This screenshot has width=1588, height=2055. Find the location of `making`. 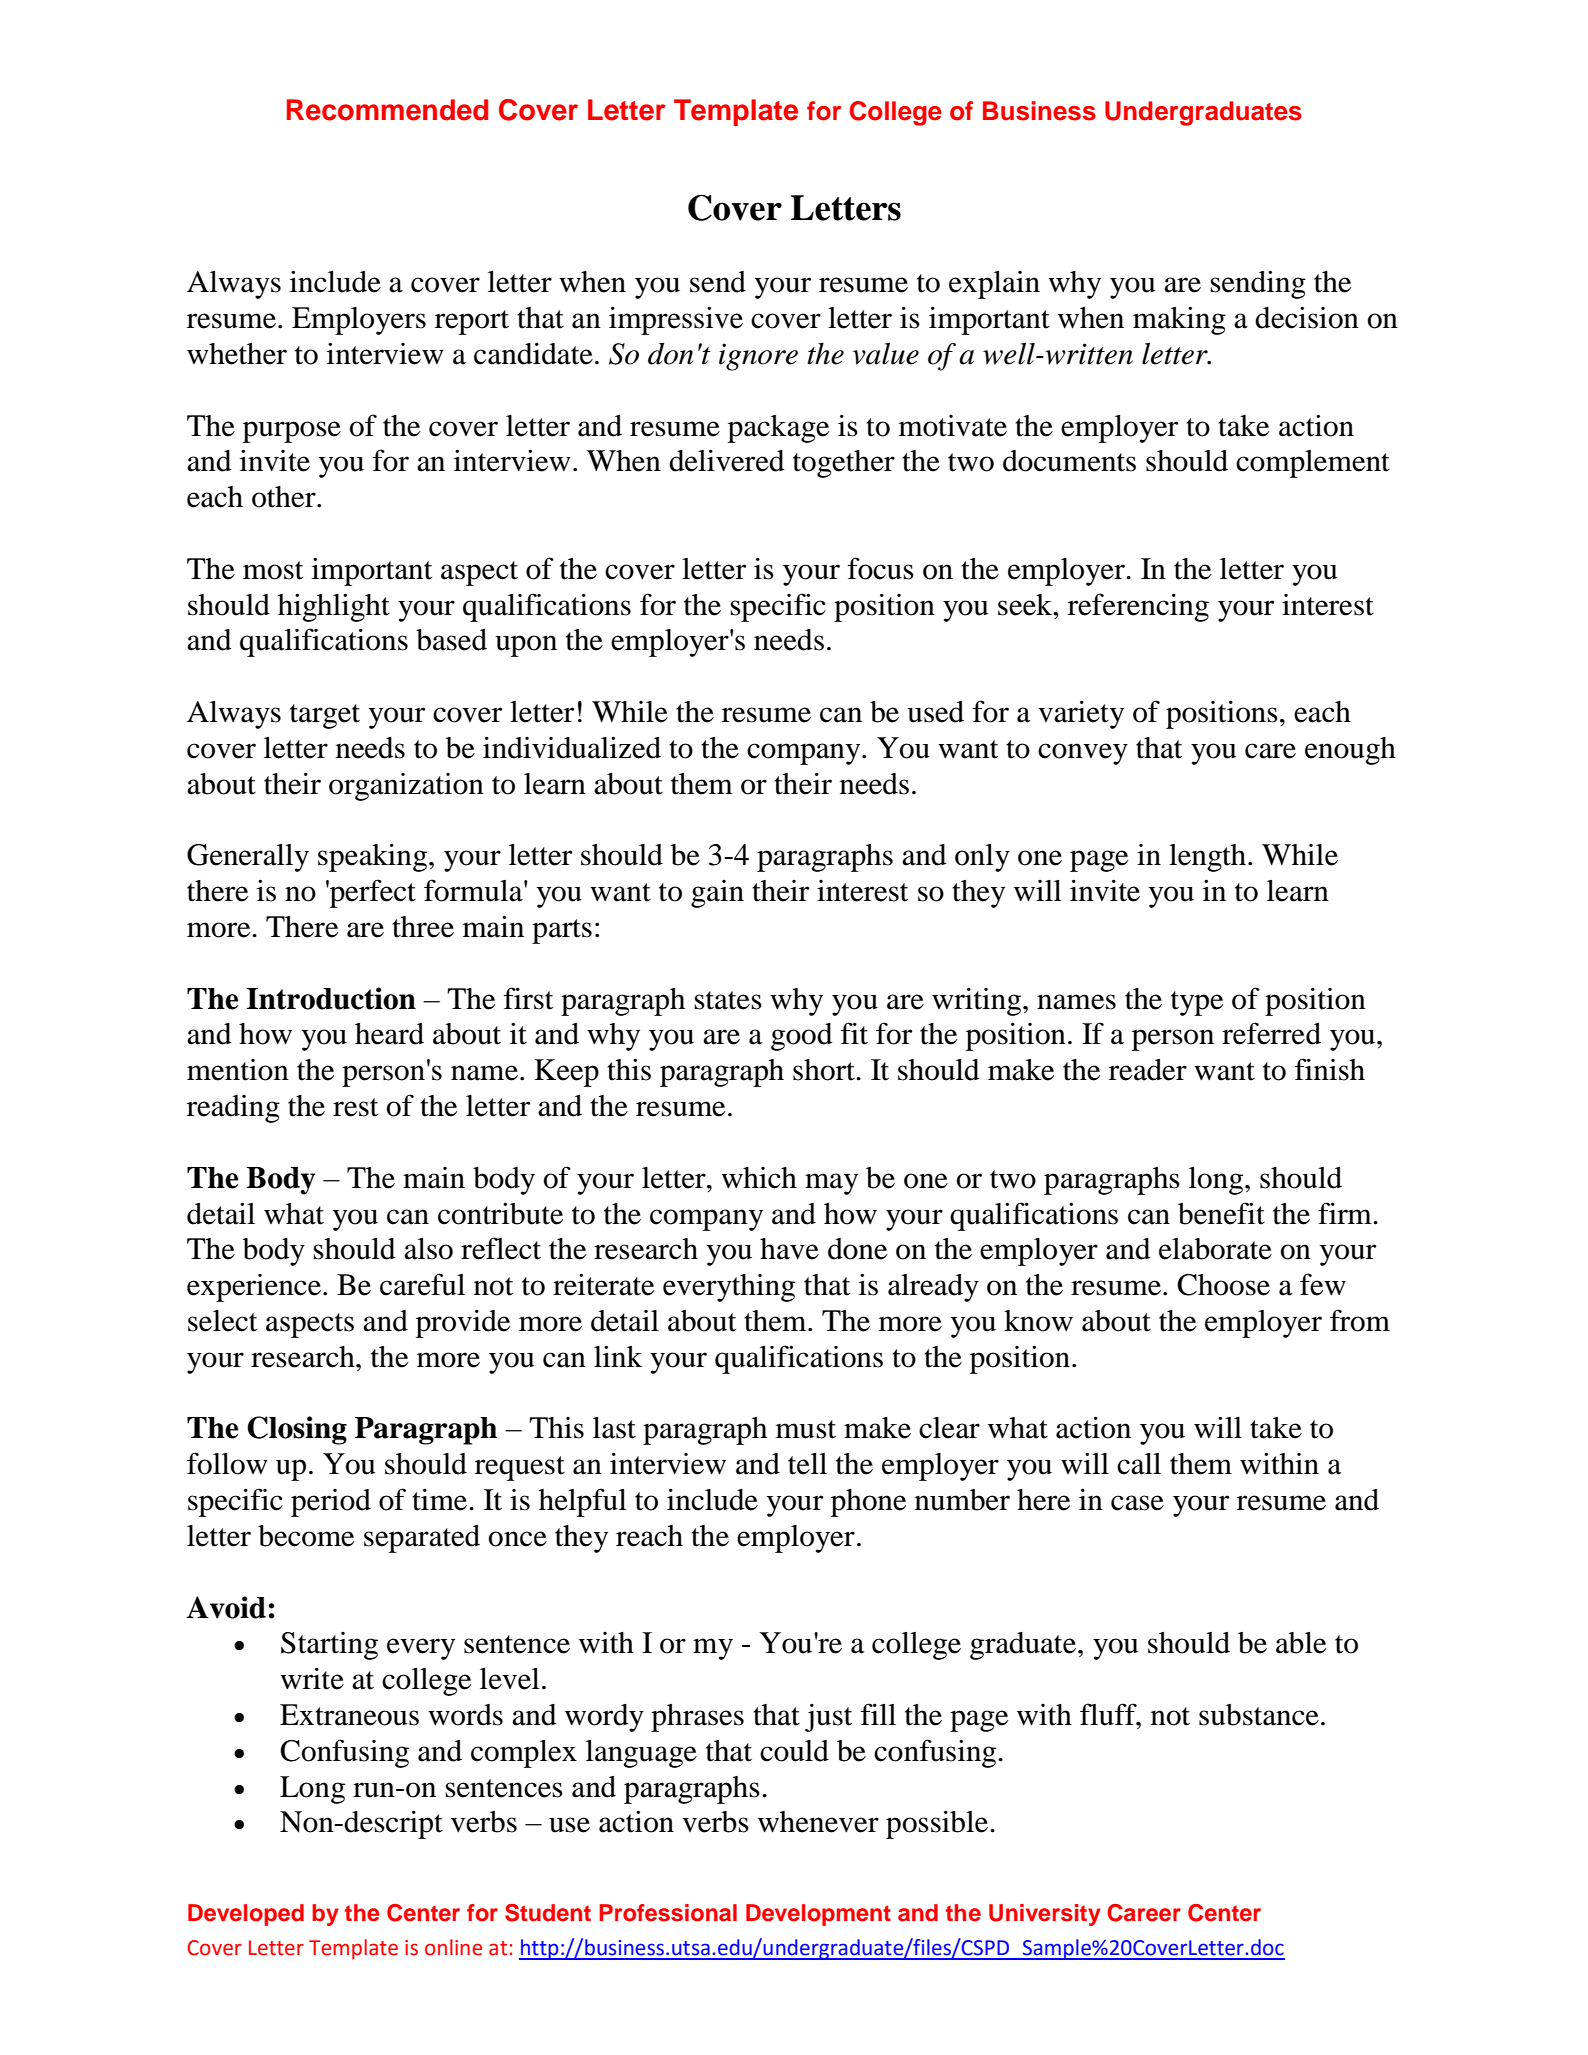

making is located at coordinates (1179, 320).
